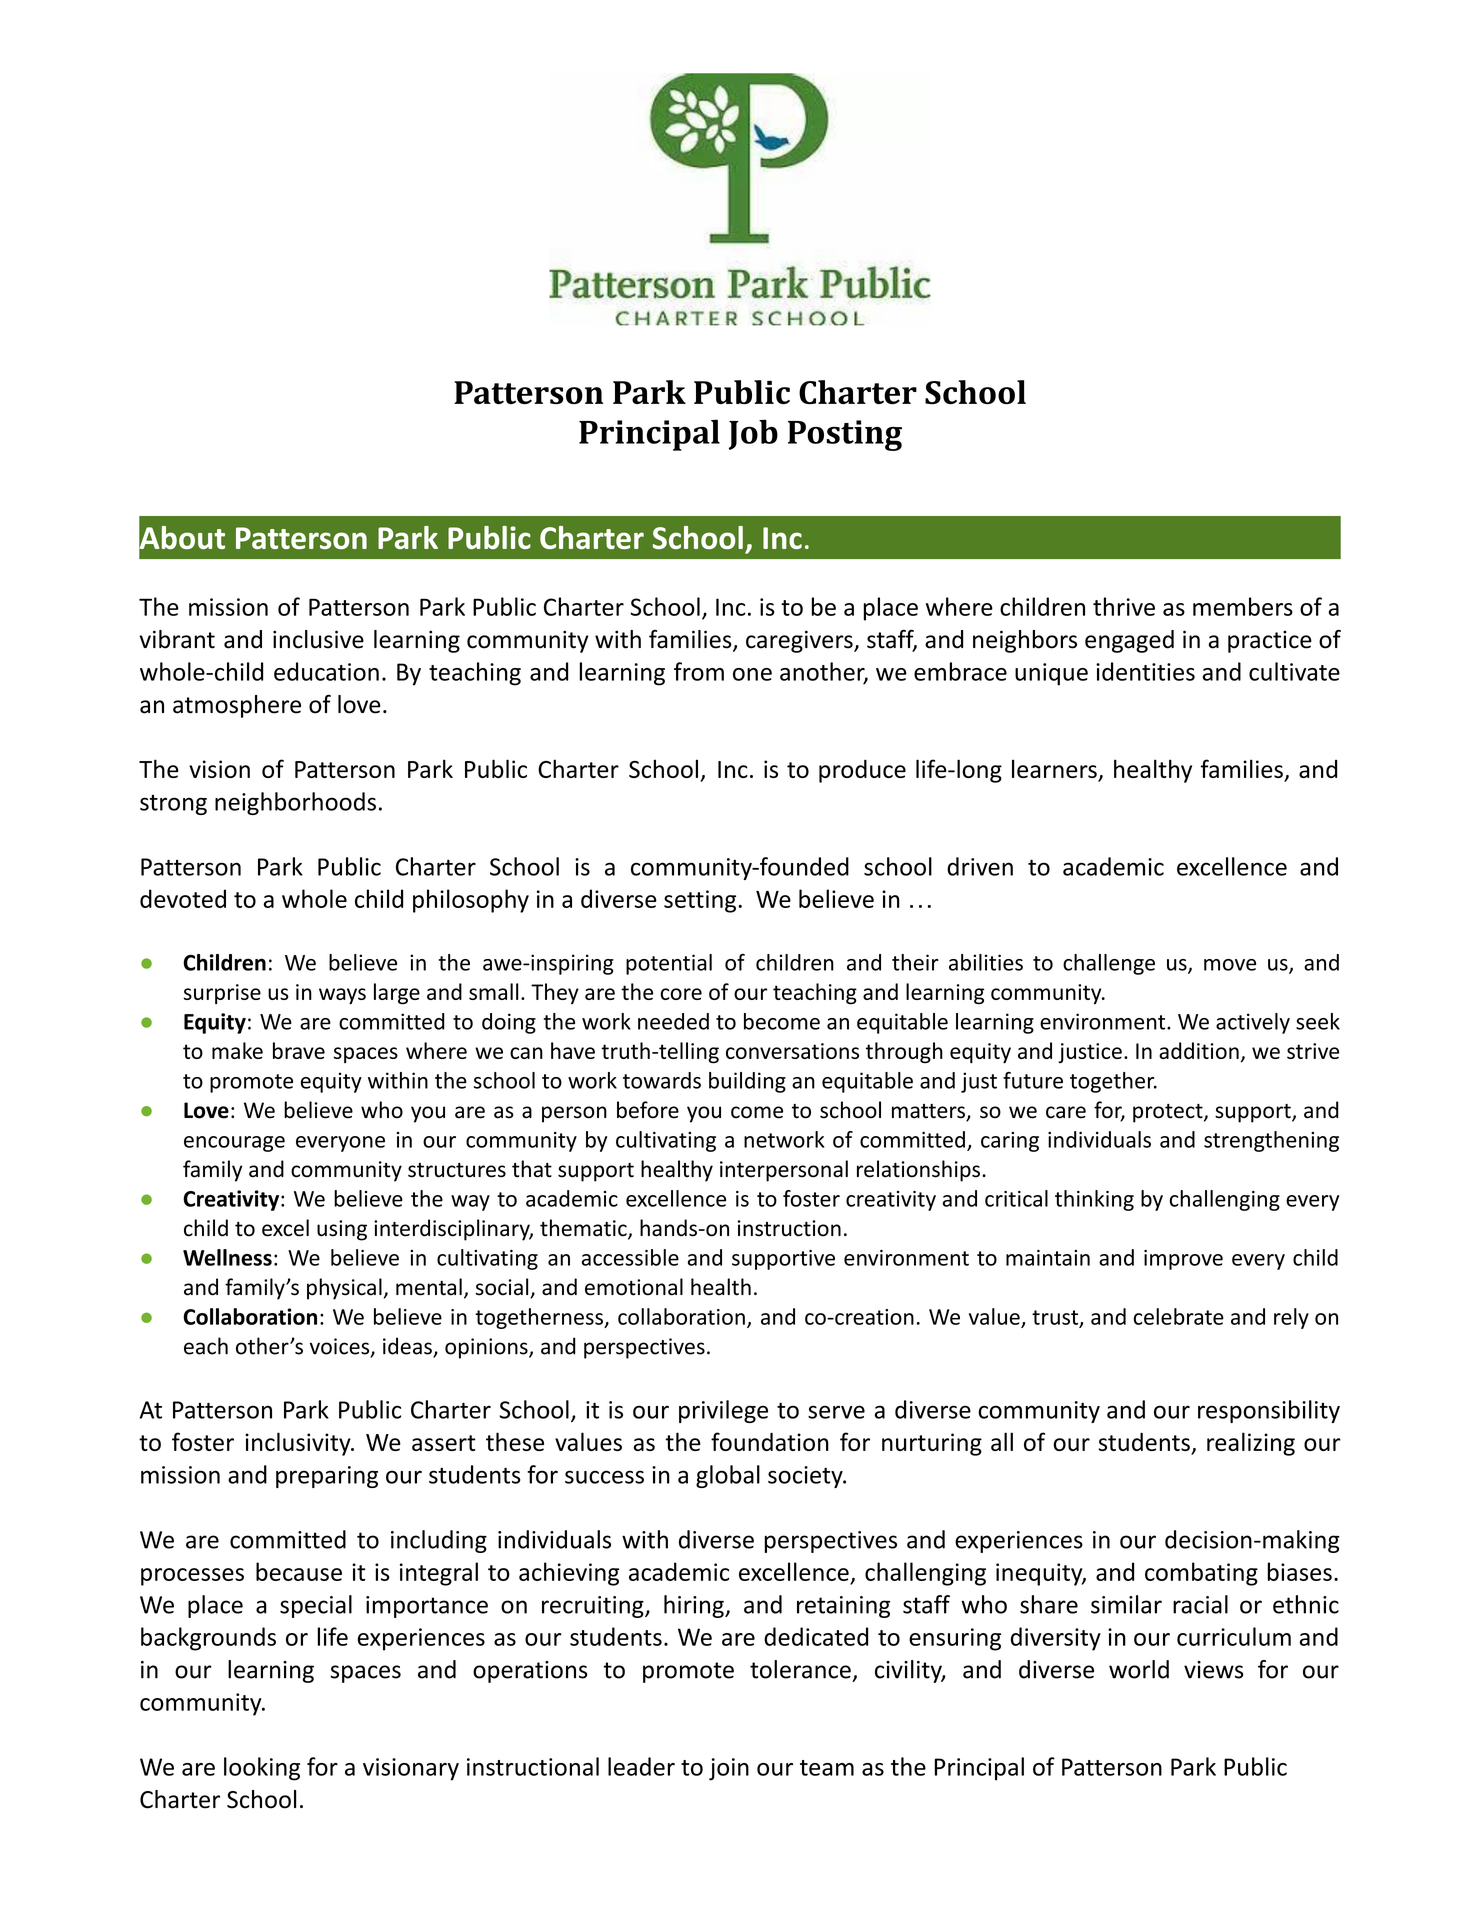 Image resolution: width=1480 pixels, height=1915 pixels. I want to click on inclusive, so click(318, 639).
